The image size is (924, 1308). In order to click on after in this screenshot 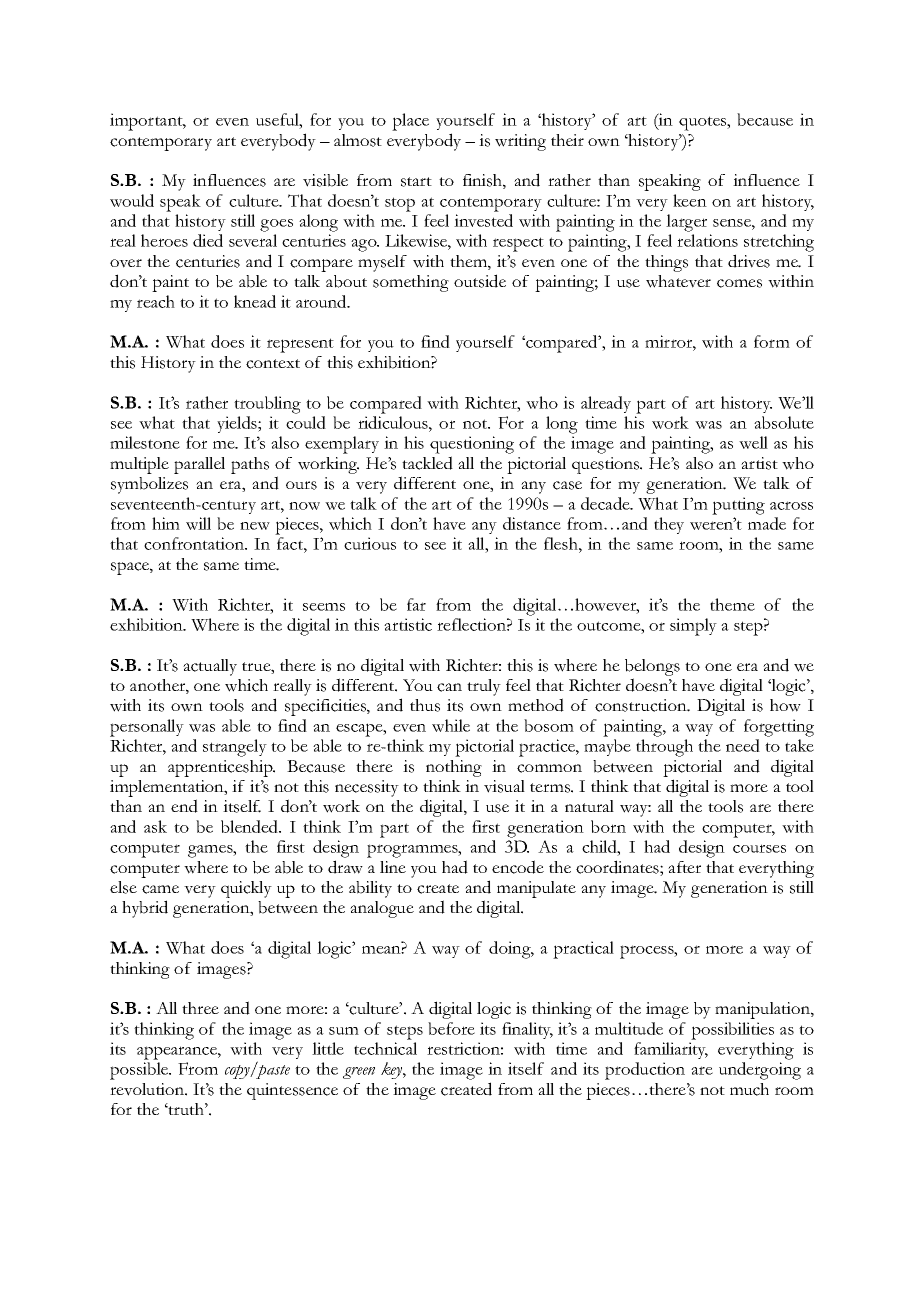, I will do `click(684, 867)`.
